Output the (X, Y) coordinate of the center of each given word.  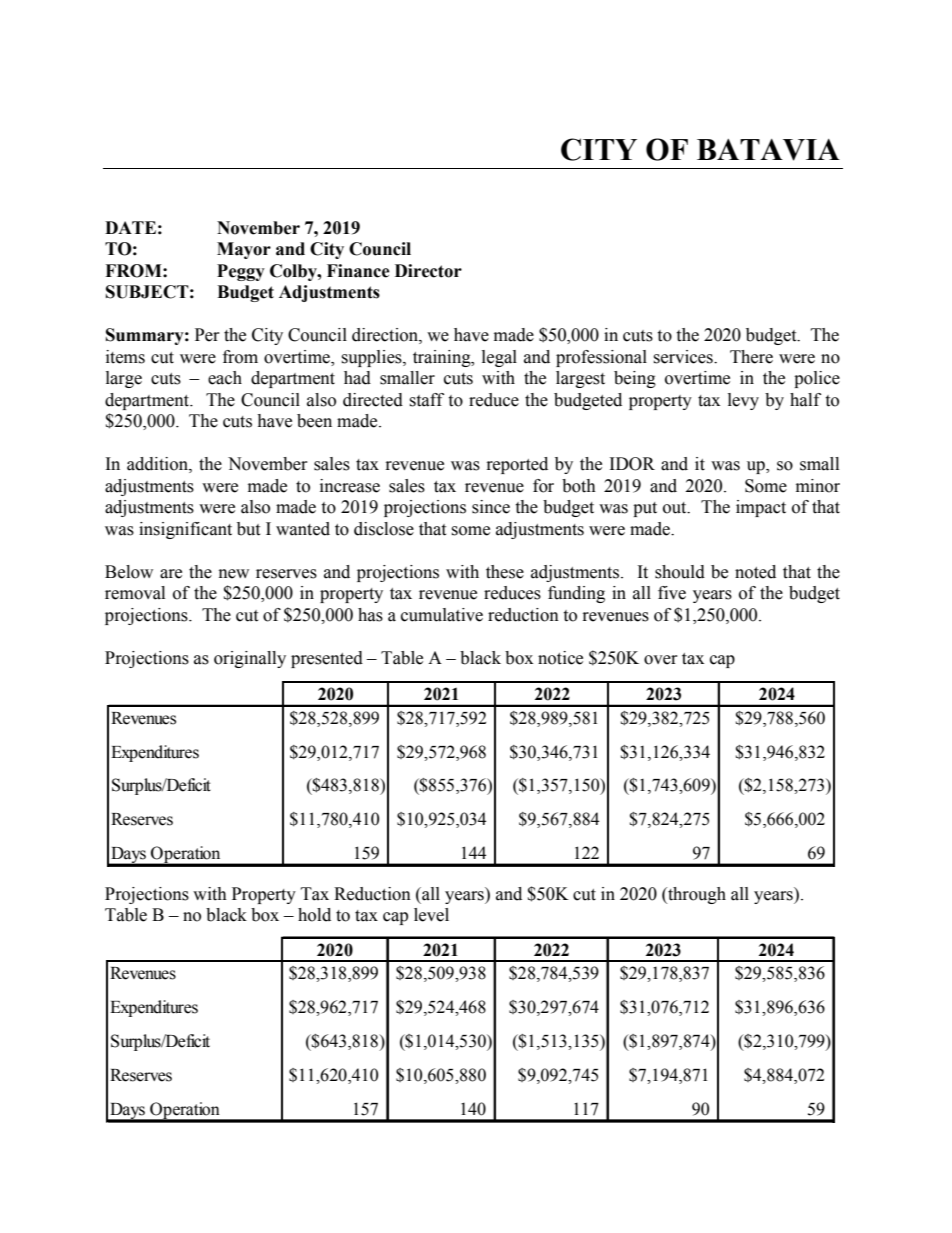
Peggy (241, 272)
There (751, 357)
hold (314, 915)
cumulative (442, 615)
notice (560, 658)
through (696, 895)
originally (250, 659)
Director (428, 271)
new (234, 574)
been (314, 421)
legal (499, 358)
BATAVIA (768, 150)
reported (517, 465)
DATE (130, 227)
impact (761, 508)
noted (755, 572)
